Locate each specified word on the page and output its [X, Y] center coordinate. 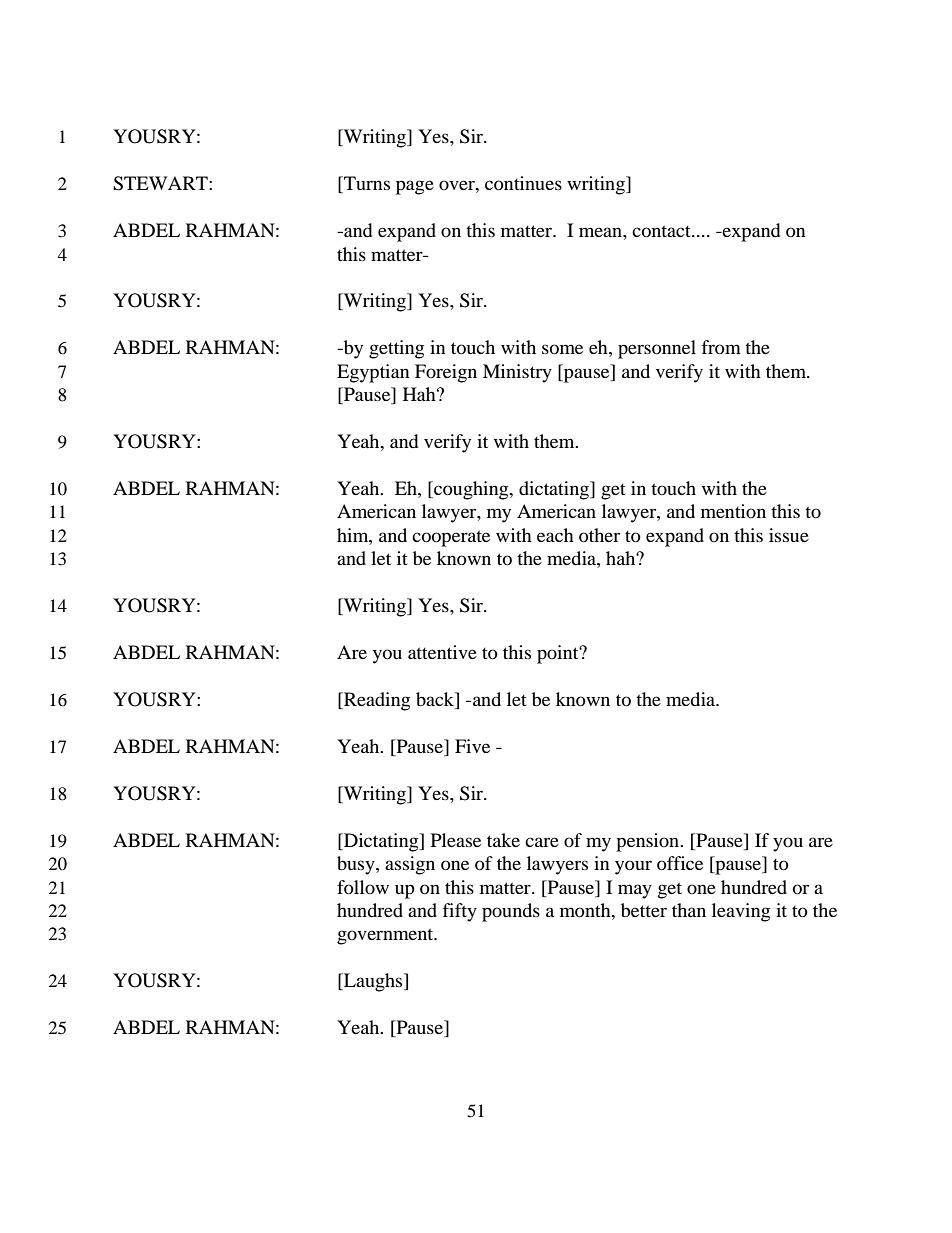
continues [523, 183]
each [555, 535]
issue [789, 535]
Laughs [373, 982]
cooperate [451, 538]
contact [662, 231]
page [415, 187]
